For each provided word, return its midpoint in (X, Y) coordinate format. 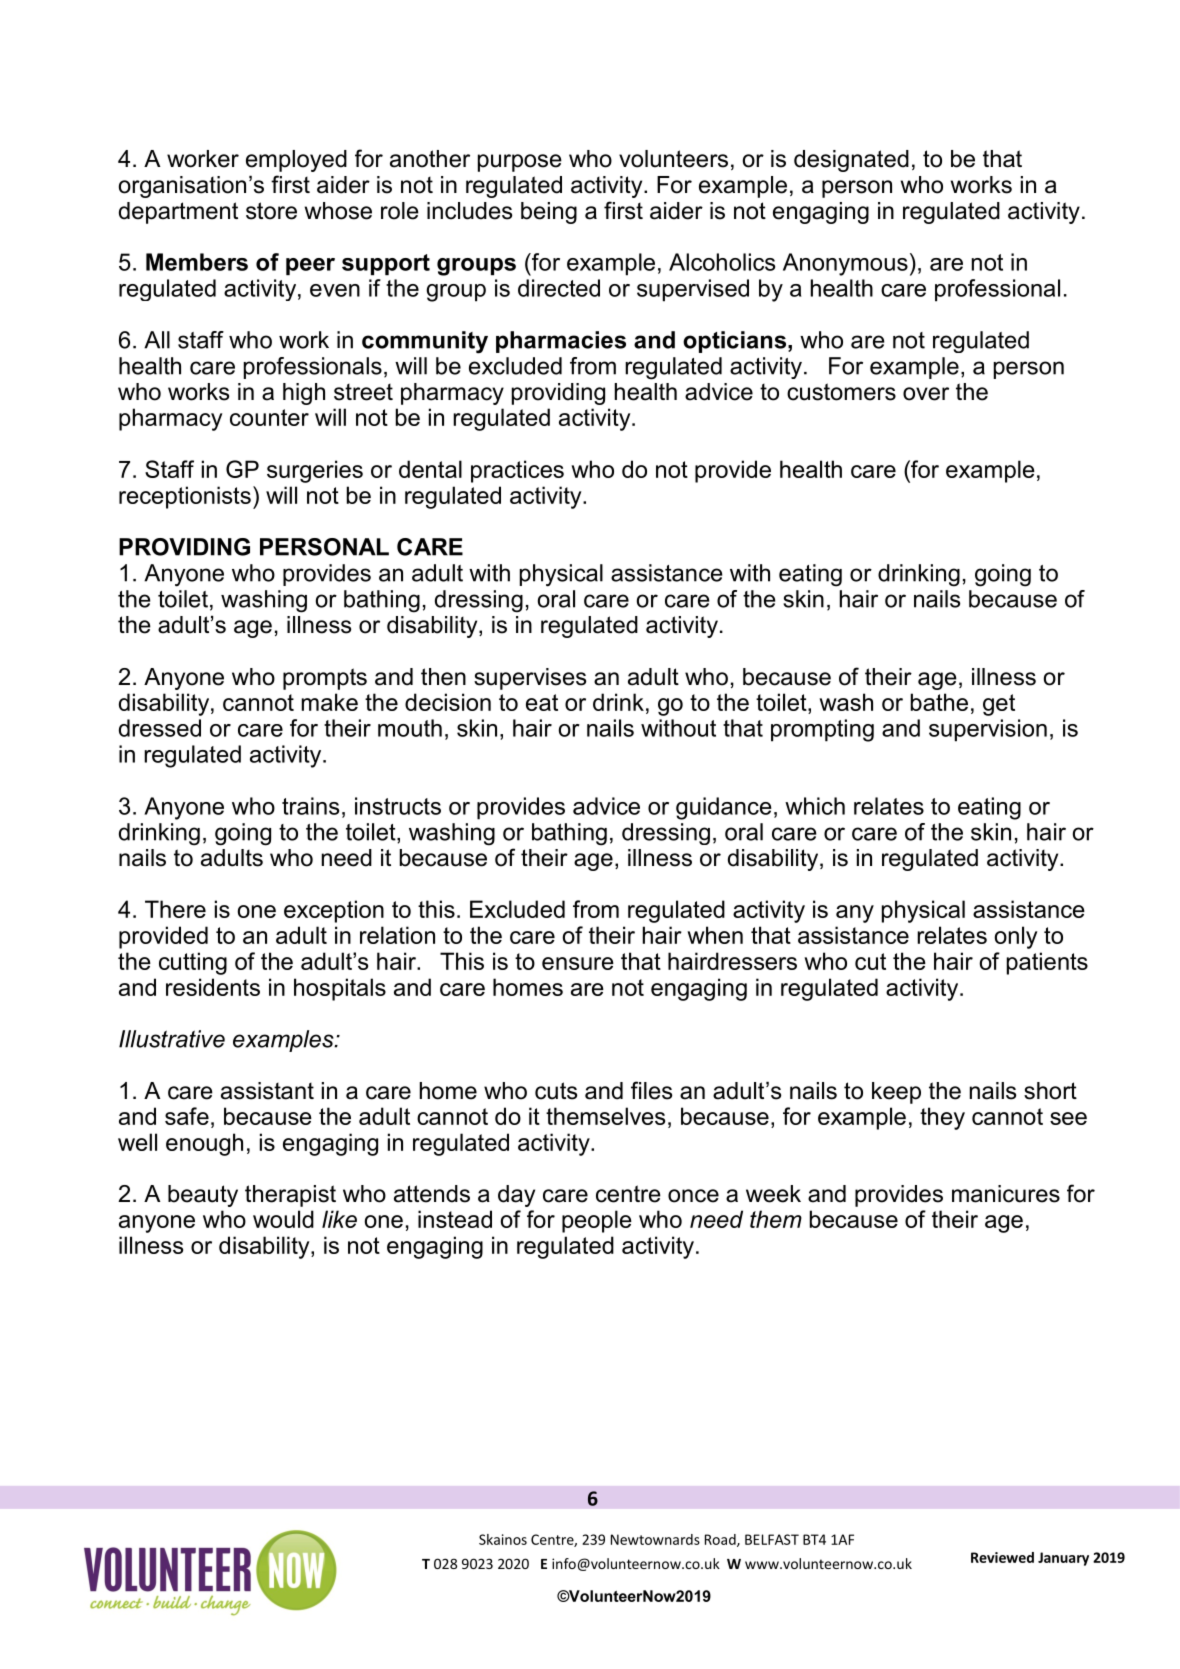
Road (721, 1540)
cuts (556, 1091)
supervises (530, 679)
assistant (267, 1091)
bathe (939, 702)
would (283, 1219)
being (549, 213)
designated (851, 161)
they (942, 1118)
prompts (325, 679)
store (271, 211)
